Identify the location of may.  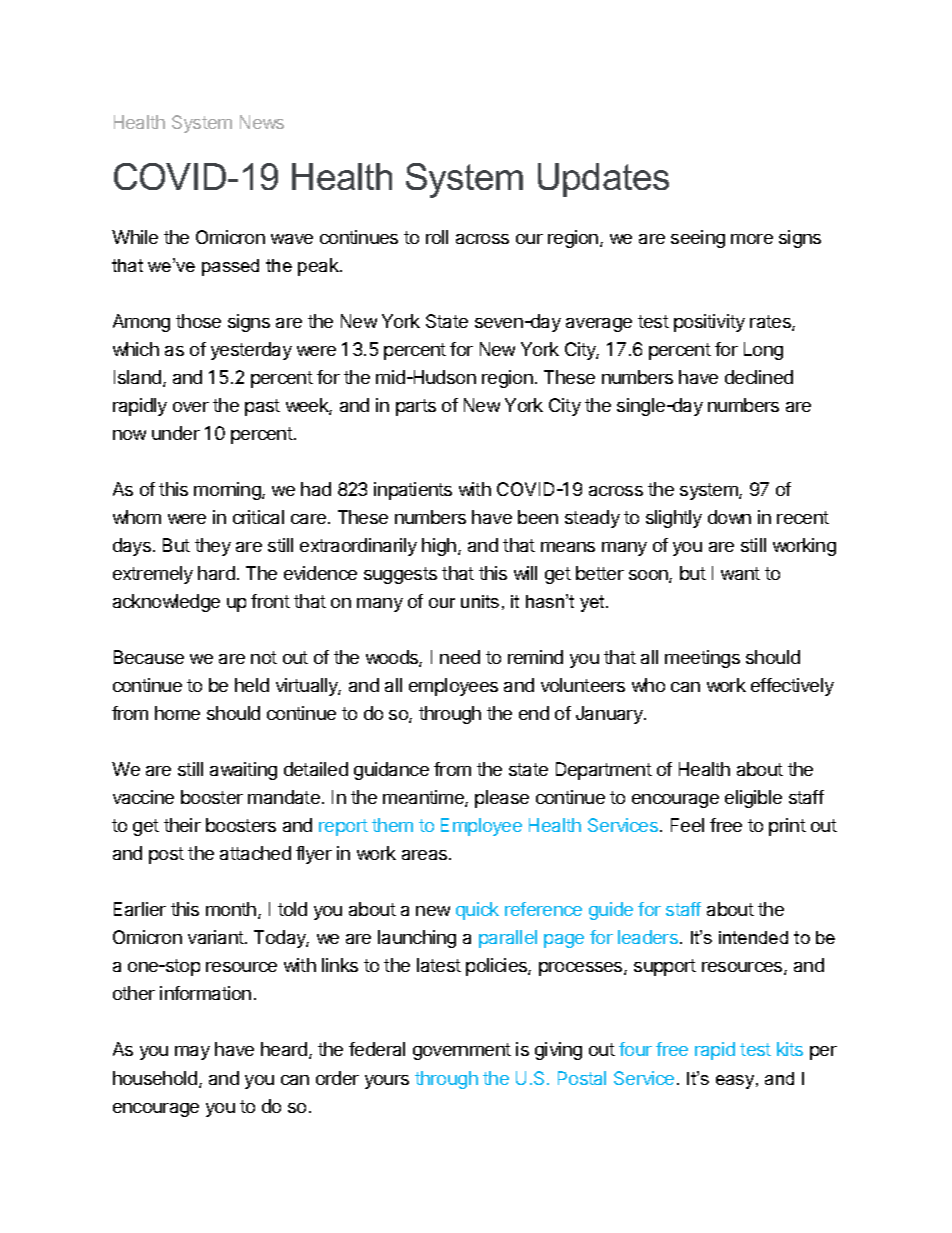
(192, 1053).
